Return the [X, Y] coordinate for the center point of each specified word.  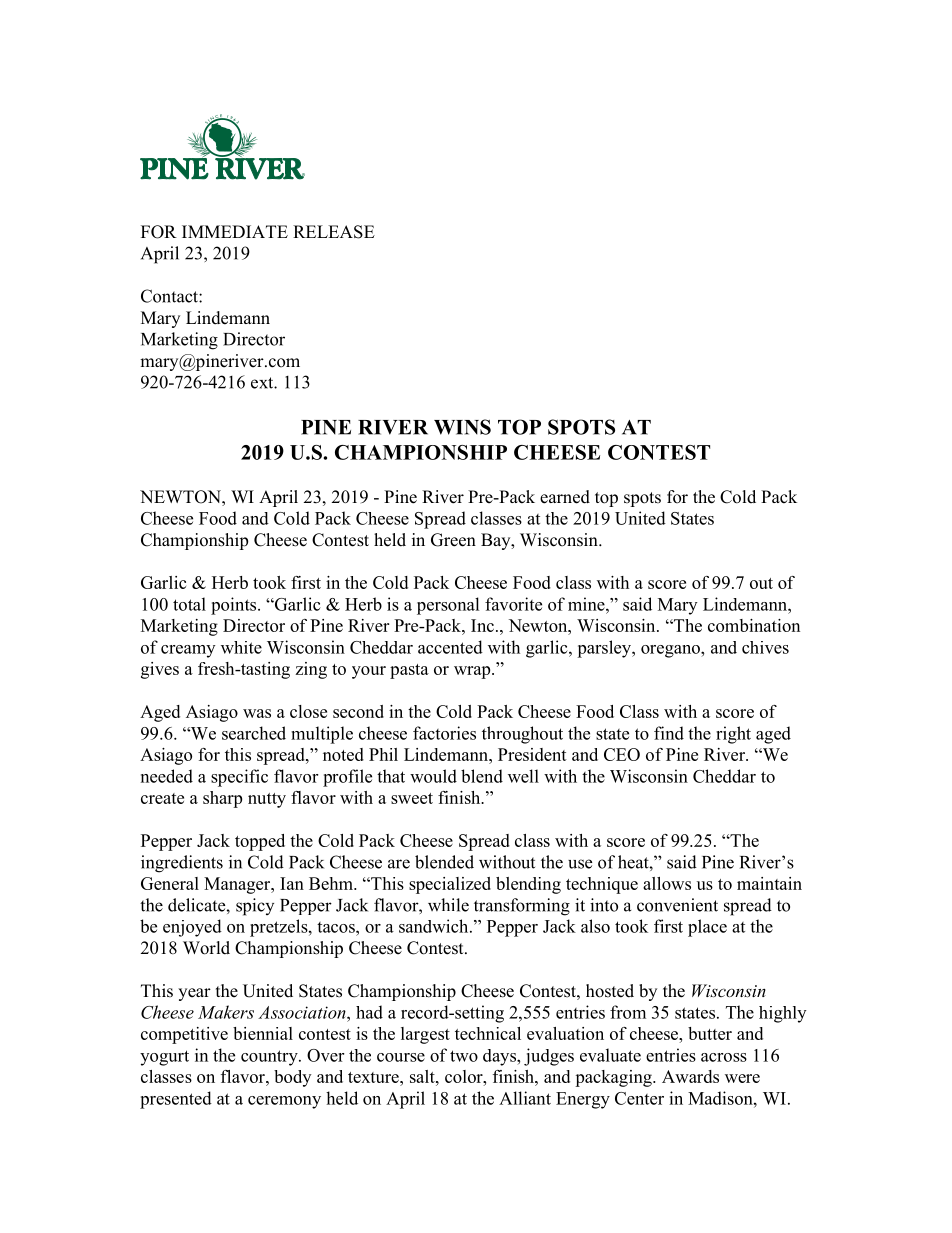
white [241, 647]
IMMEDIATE [235, 231]
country [270, 1058]
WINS [462, 427]
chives [765, 647]
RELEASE [334, 232]
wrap [473, 672]
